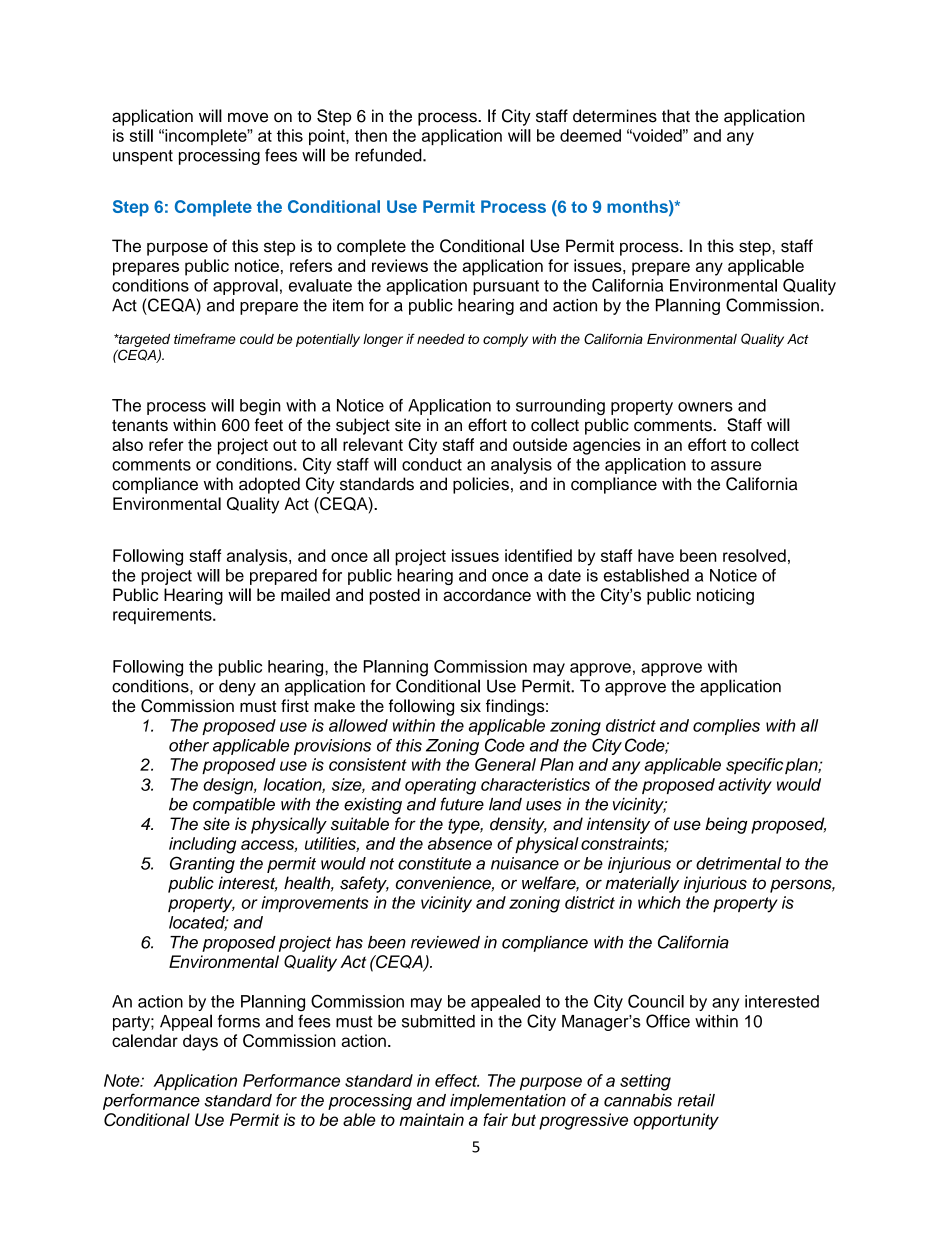  I want to click on refunded, so click(389, 155).
